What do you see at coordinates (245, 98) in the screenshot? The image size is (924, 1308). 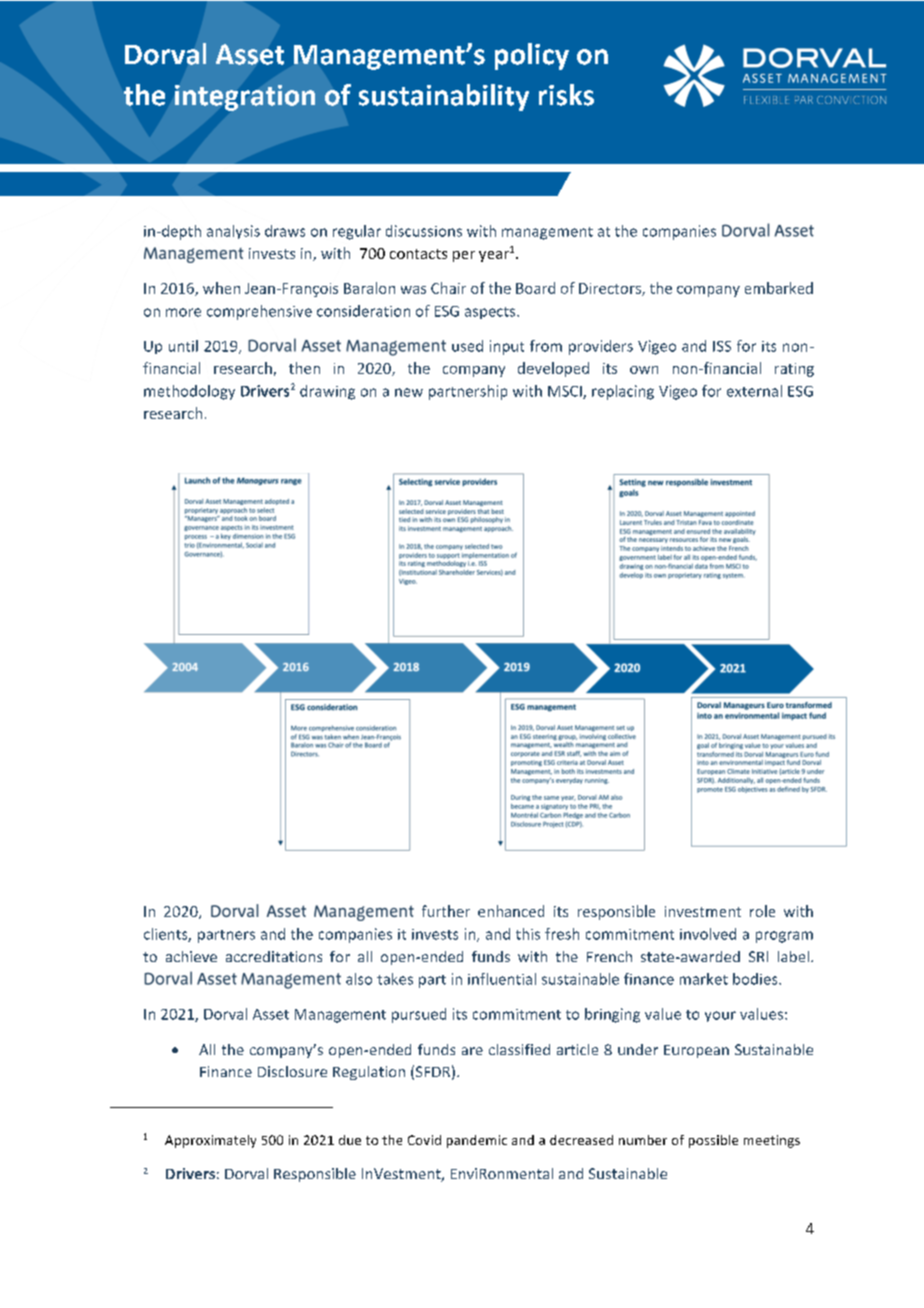 I see `integration` at bounding box center [245, 98].
